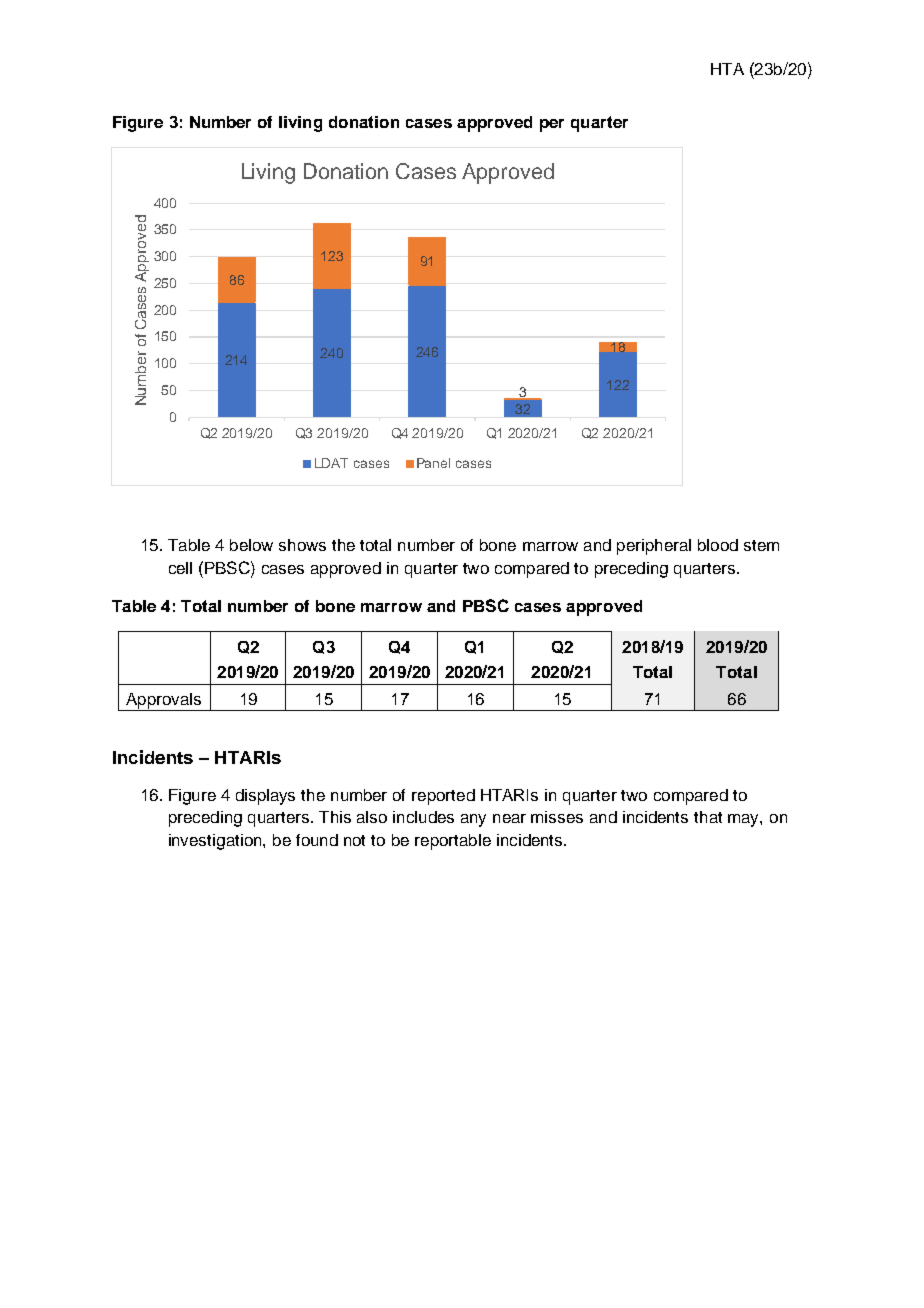 The height and width of the image is (1308, 924). Describe the element at coordinates (216, 842) in the image. I see `investigation` at that location.
